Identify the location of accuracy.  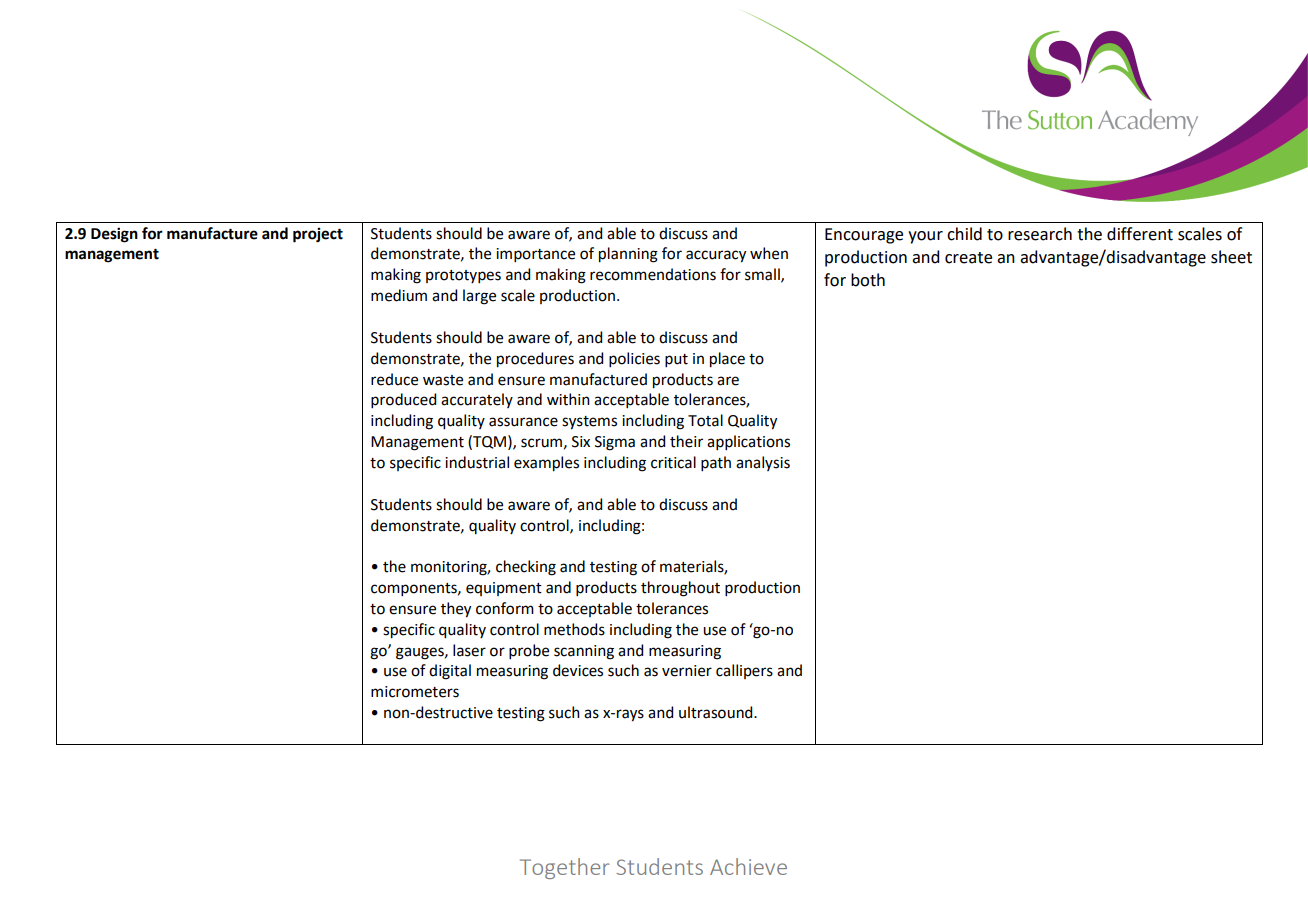
(716, 256).
